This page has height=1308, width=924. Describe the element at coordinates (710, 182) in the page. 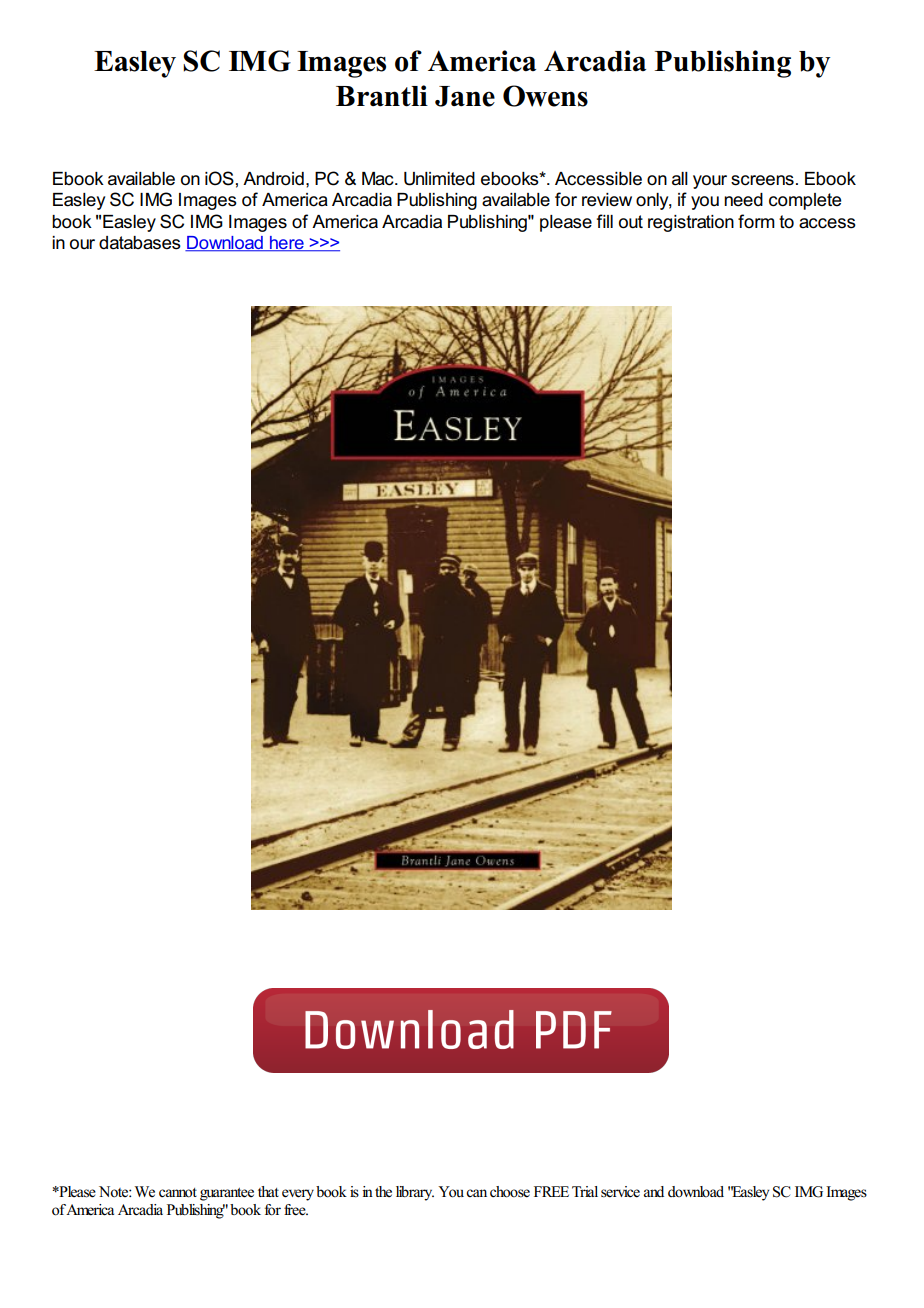

I see `your` at that location.
